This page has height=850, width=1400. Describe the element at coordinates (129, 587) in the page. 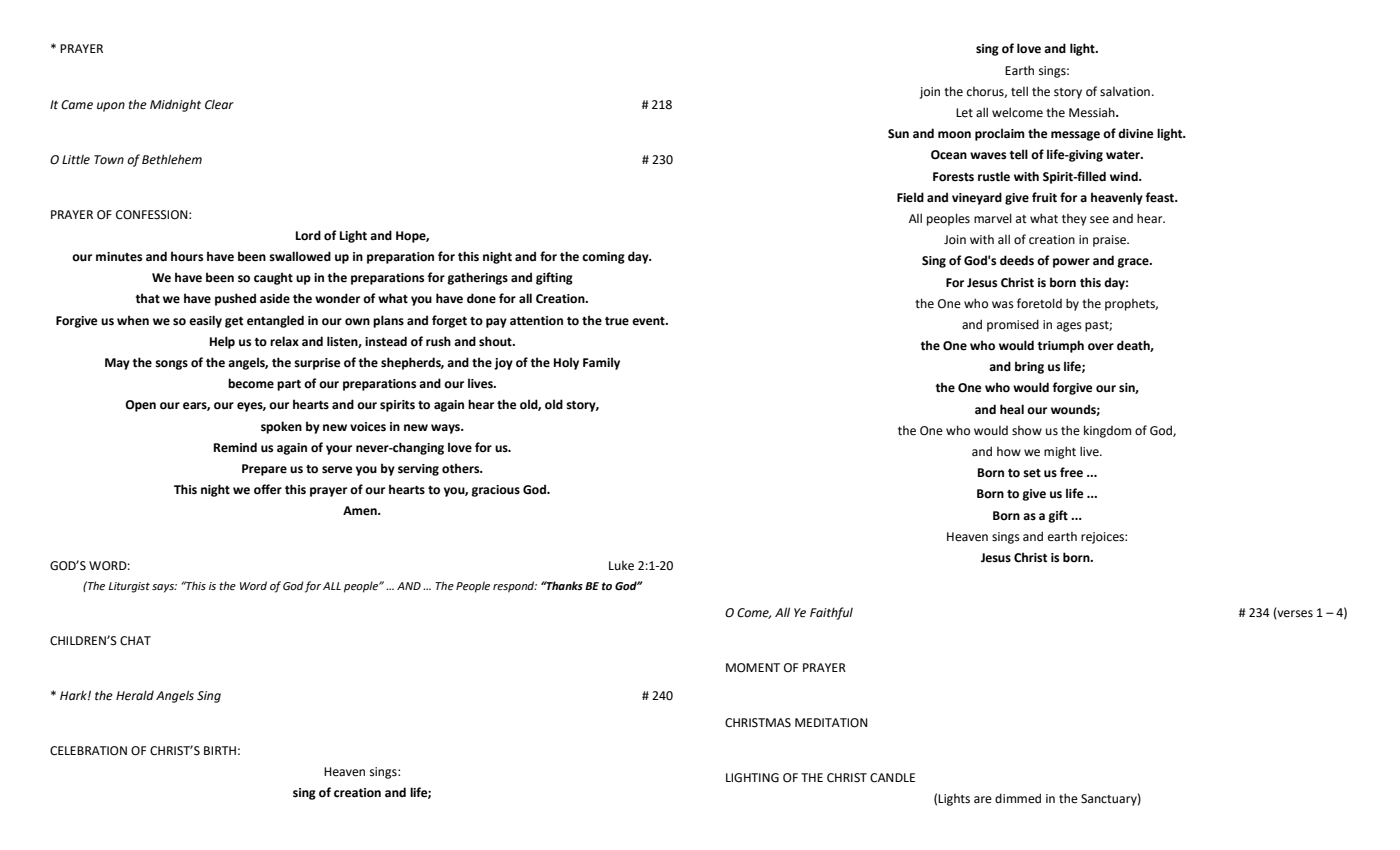

I see `Liturgist` at that location.
